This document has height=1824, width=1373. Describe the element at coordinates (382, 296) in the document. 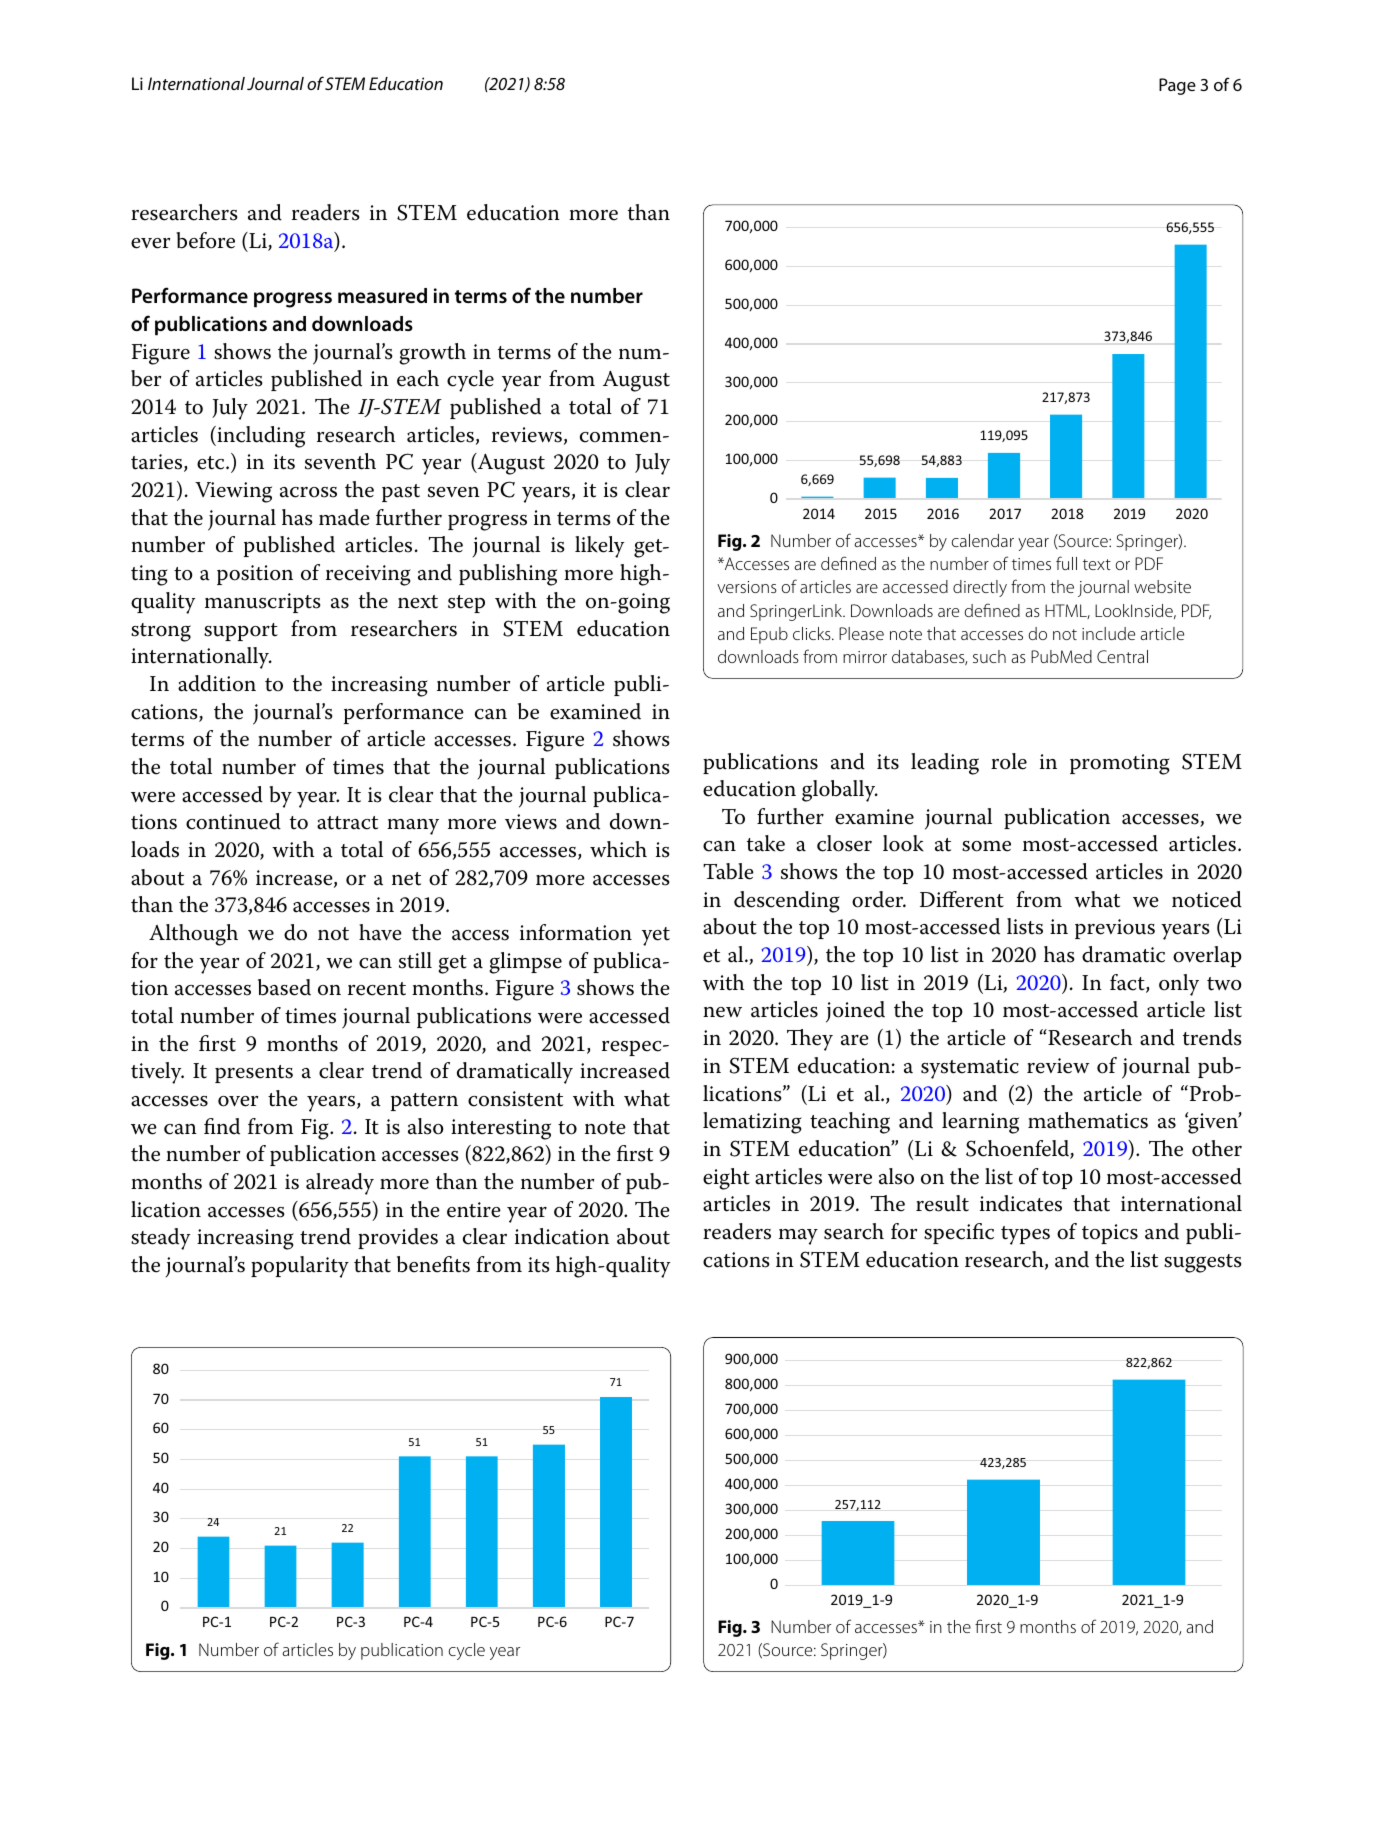

I see `measured` at that location.
